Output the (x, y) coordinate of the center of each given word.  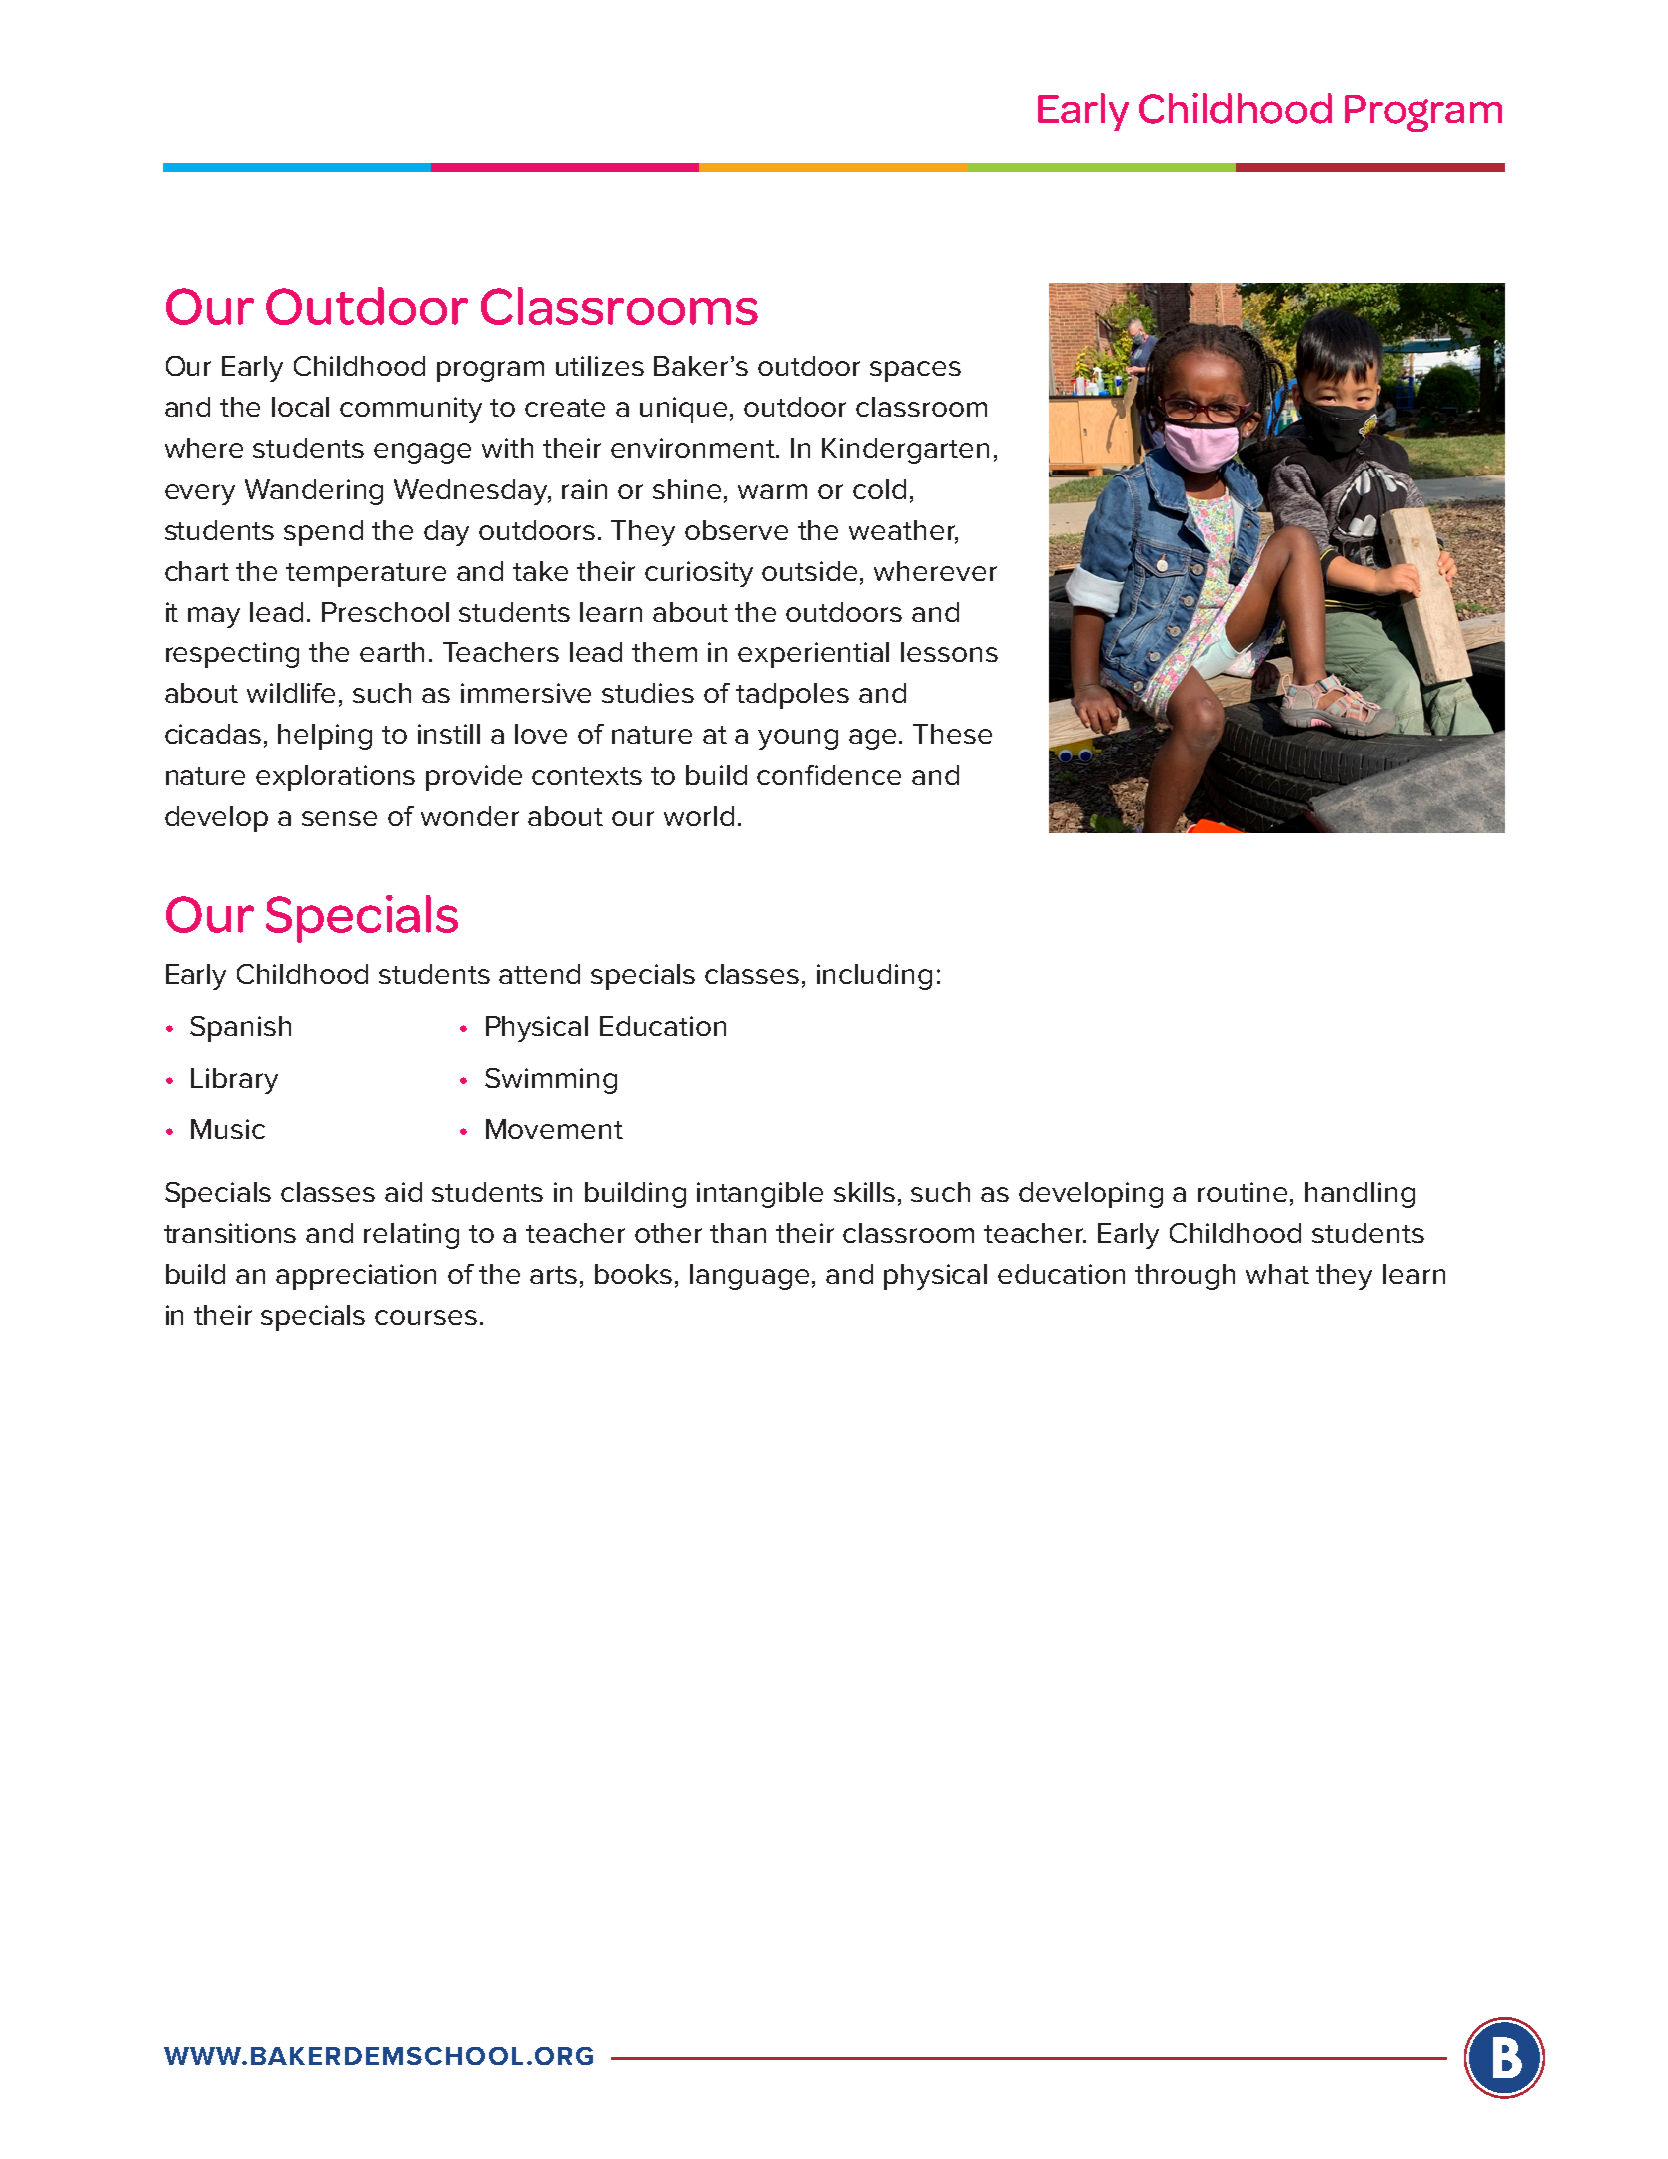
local (300, 407)
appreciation (356, 1277)
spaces (915, 371)
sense (339, 818)
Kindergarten (905, 451)
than (738, 1233)
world (699, 816)
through (1185, 1277)
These (952, 734)
